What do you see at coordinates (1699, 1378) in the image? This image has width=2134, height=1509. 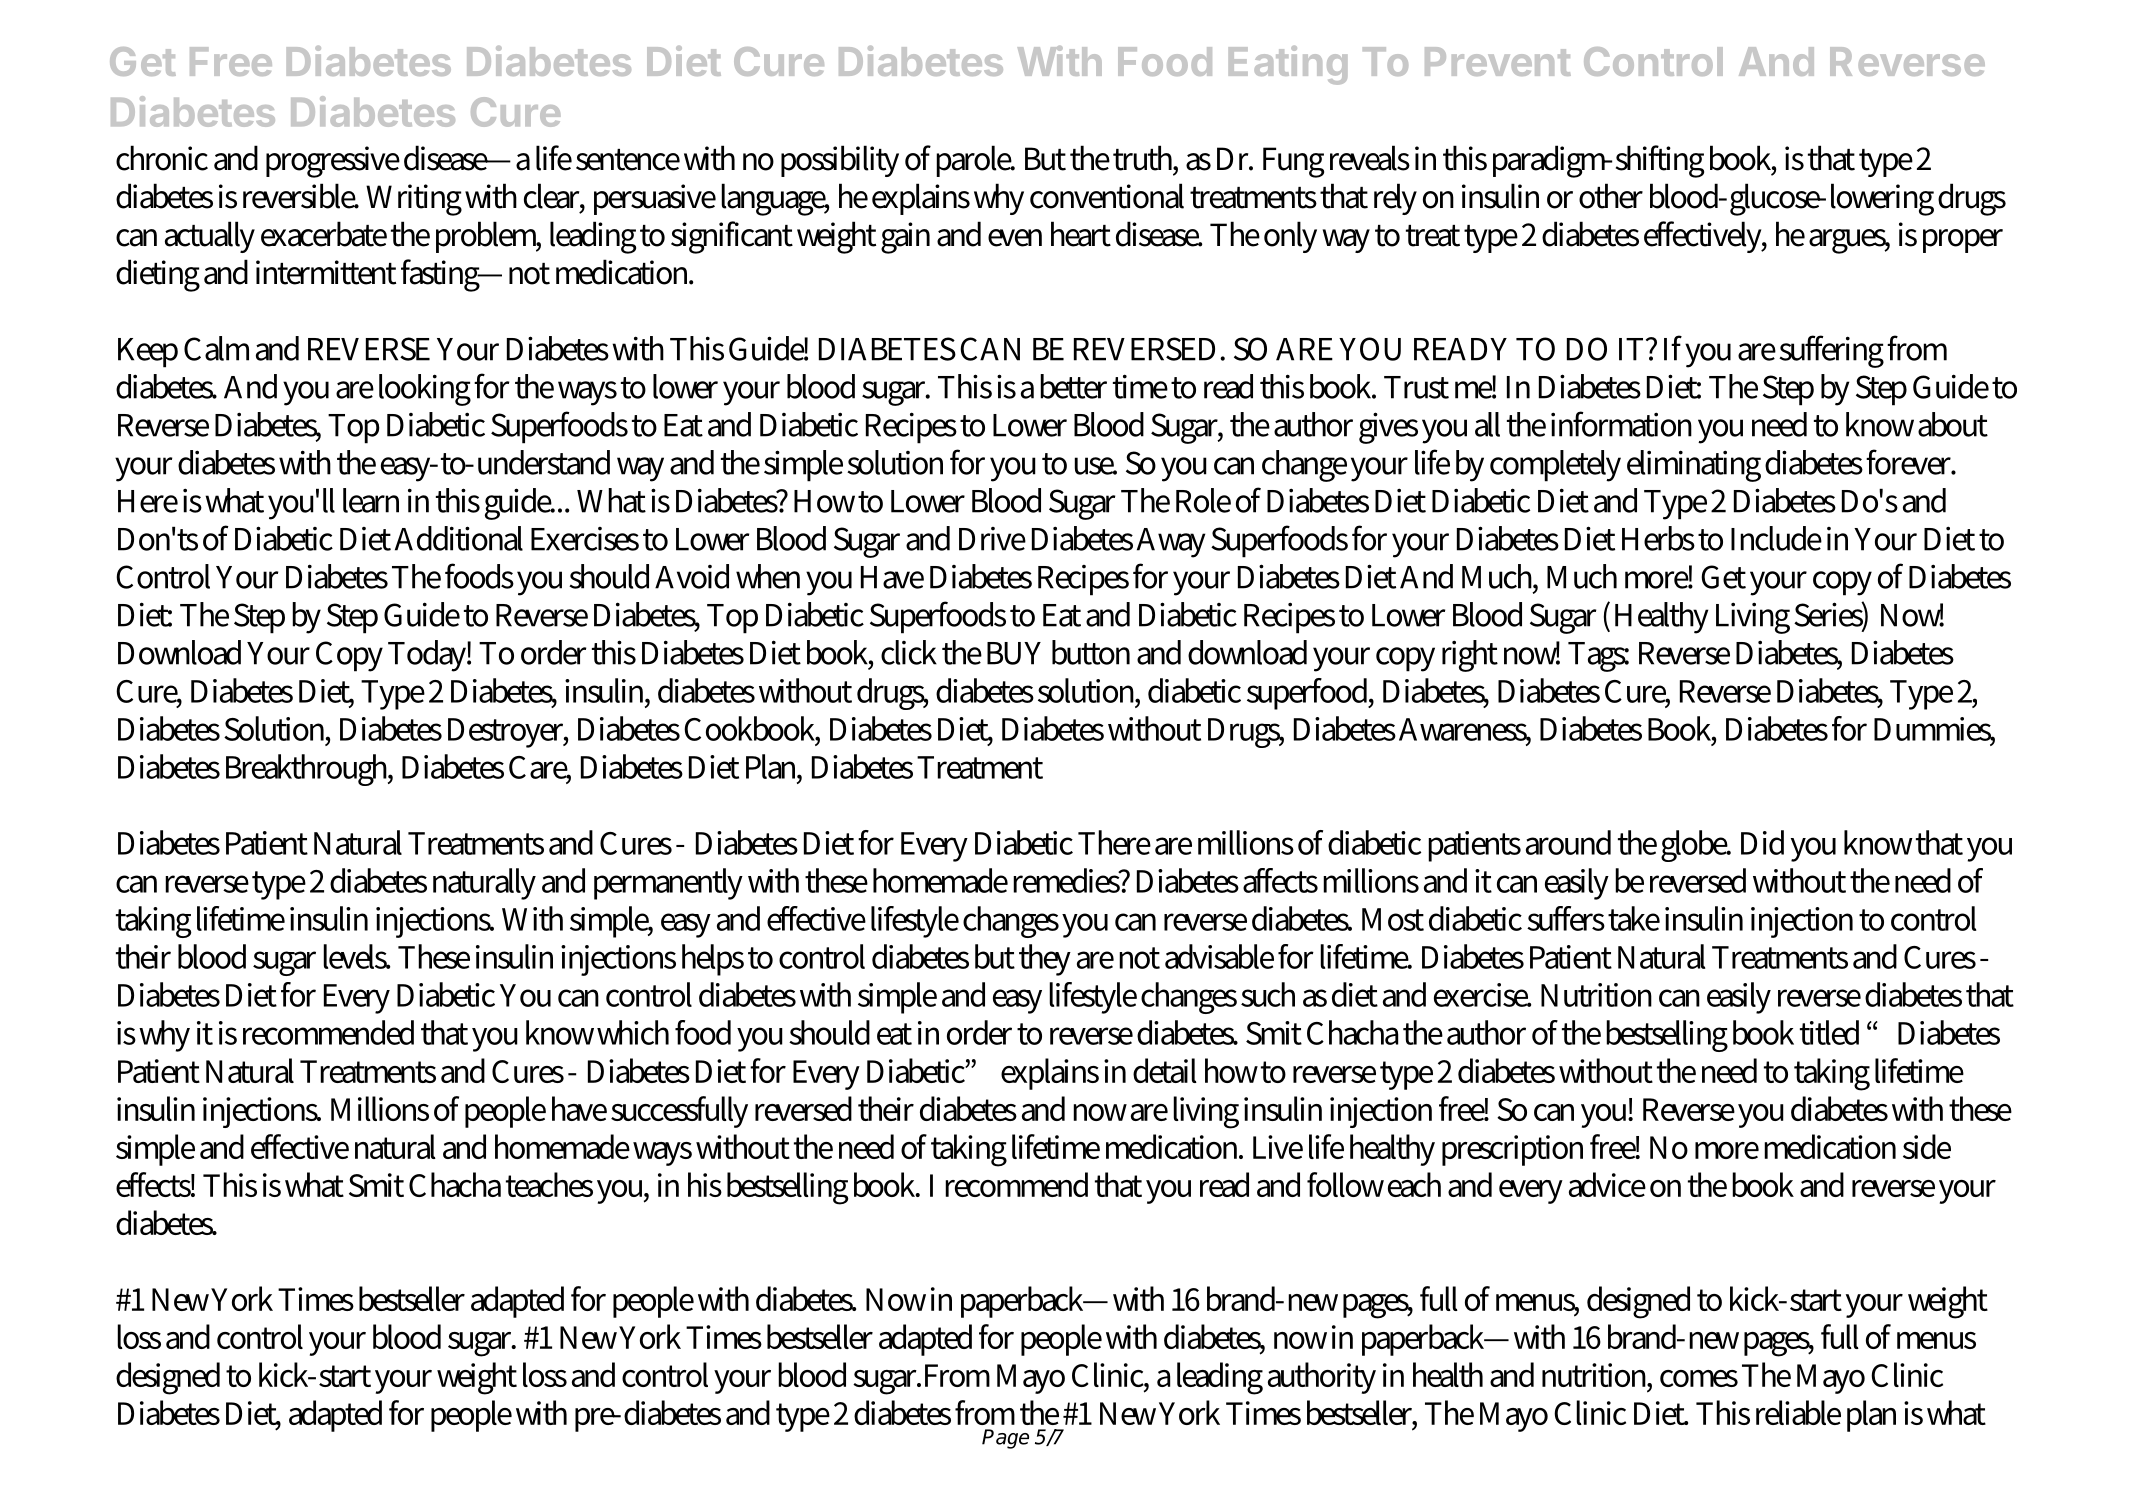 I see `comes` at bounding box center [1699, 1378].
